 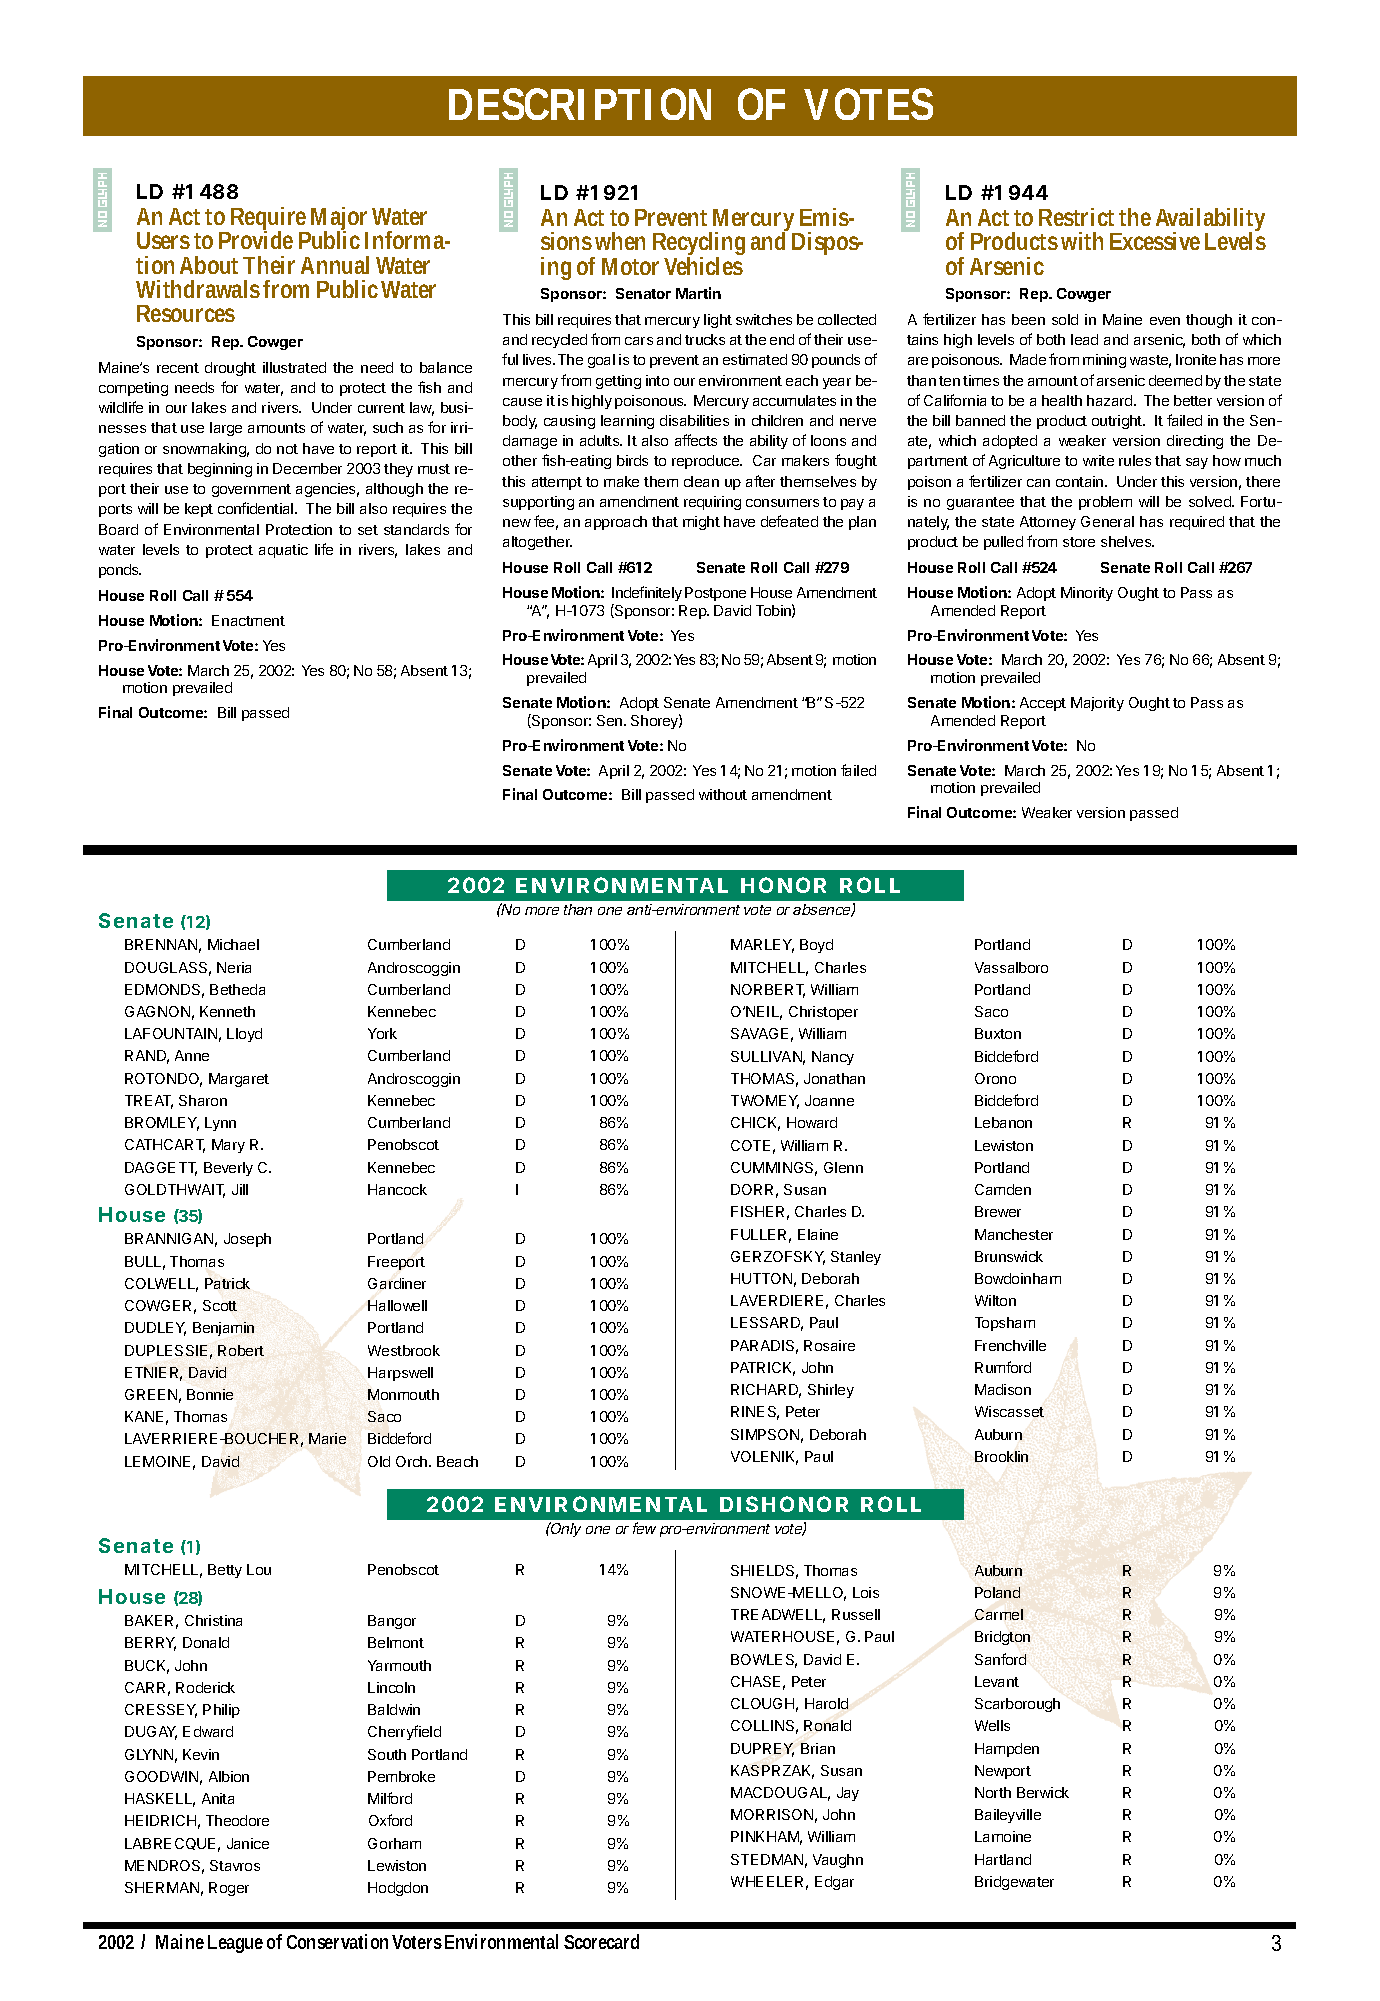 What do you see at coordinates (1155, 241) in the document?
I see `Excessive` at bounding box center [1155, 241].
